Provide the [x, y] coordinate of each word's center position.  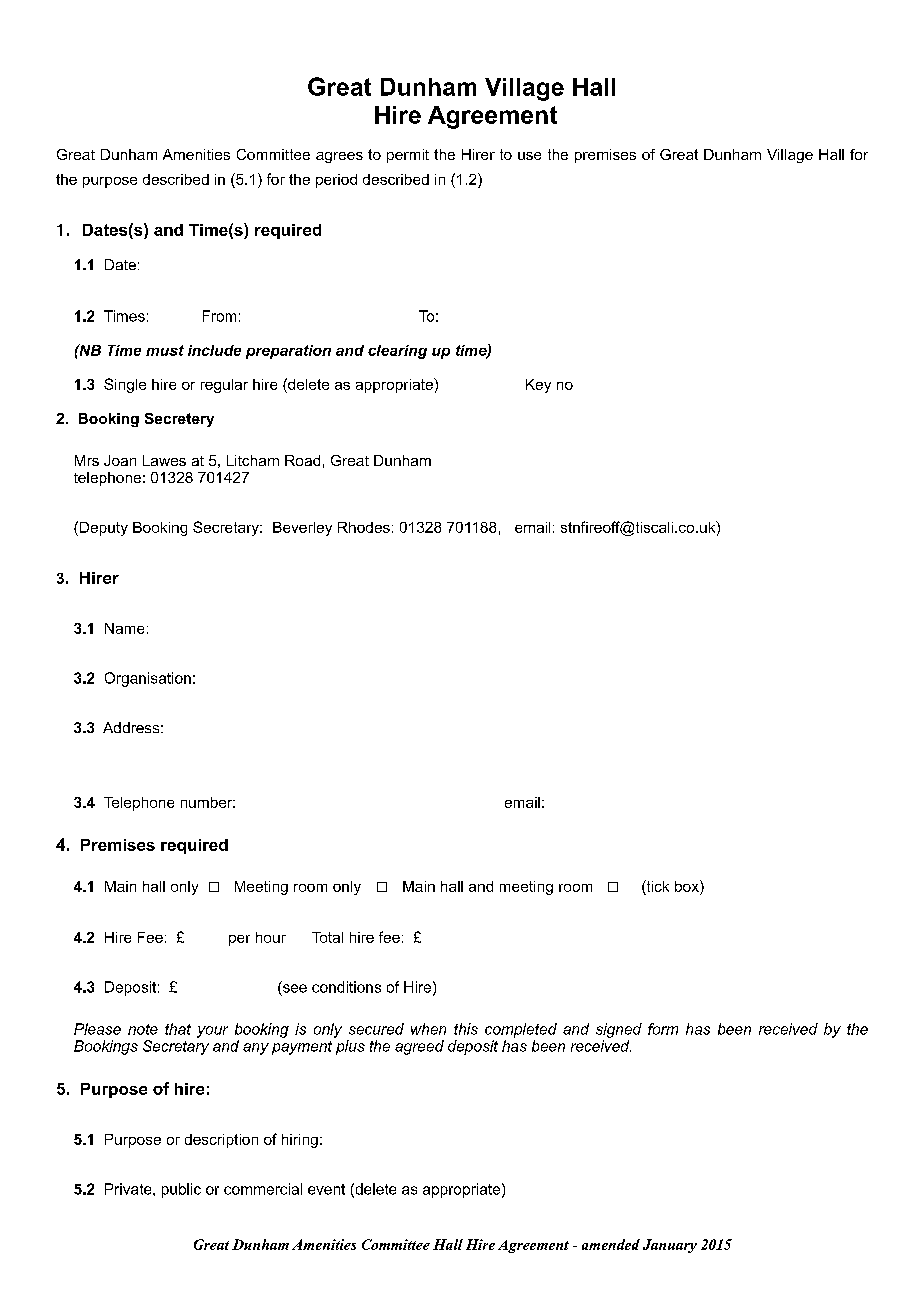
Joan [120, 460]
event [326, 1189]
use [529, 156]
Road [302, 460]
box [688, 886]
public [181, 1190]
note [143, 1029]
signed [619, 1030]
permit [408, 156]
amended [611, 1244]
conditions [346, 987]
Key [538, 386]
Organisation [148, 679]
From [219, 316]
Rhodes [364, 527]
